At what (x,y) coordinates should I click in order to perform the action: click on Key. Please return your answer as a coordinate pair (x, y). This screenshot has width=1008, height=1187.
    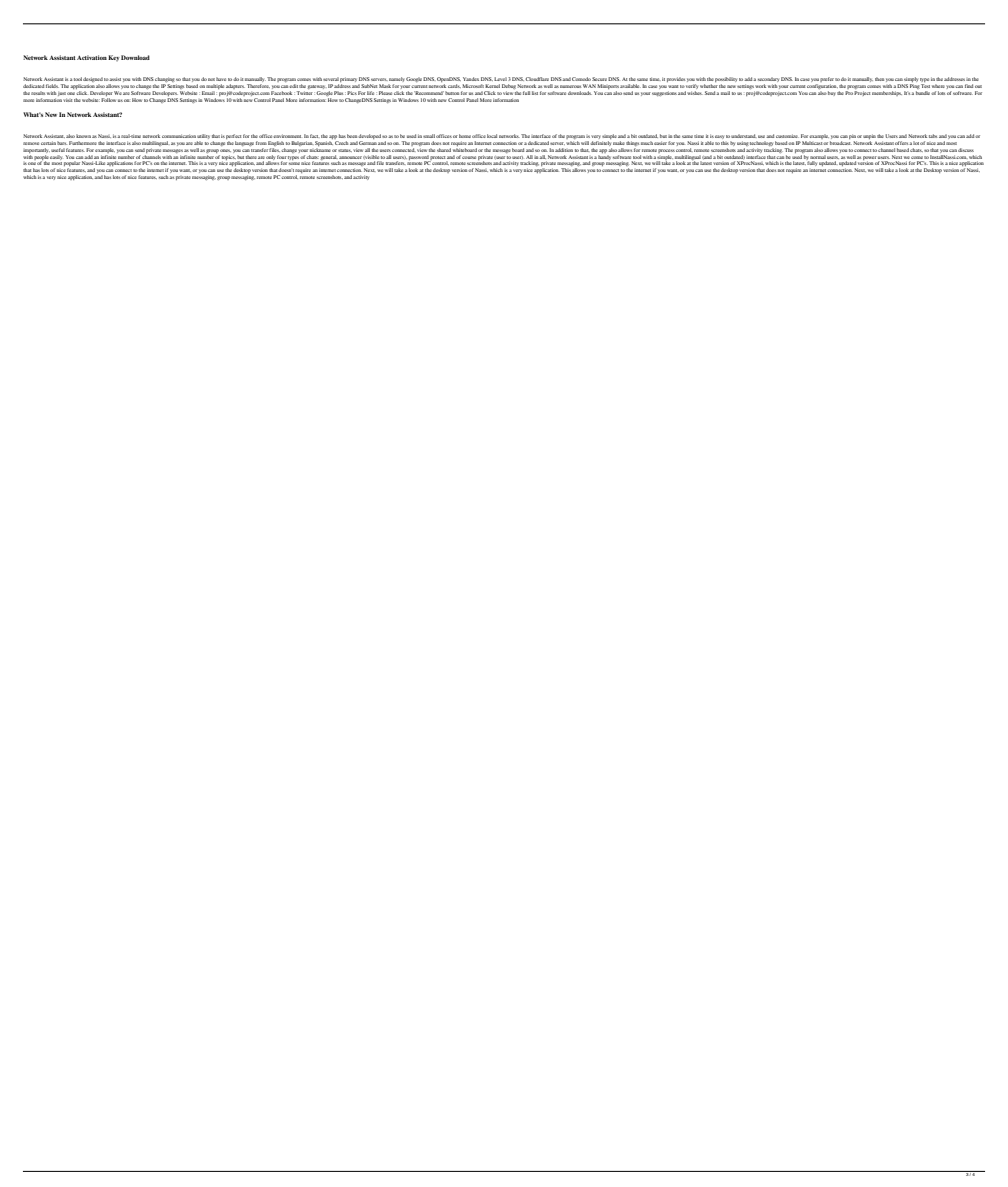
    Looking at the image, I should click on (114, 58).
